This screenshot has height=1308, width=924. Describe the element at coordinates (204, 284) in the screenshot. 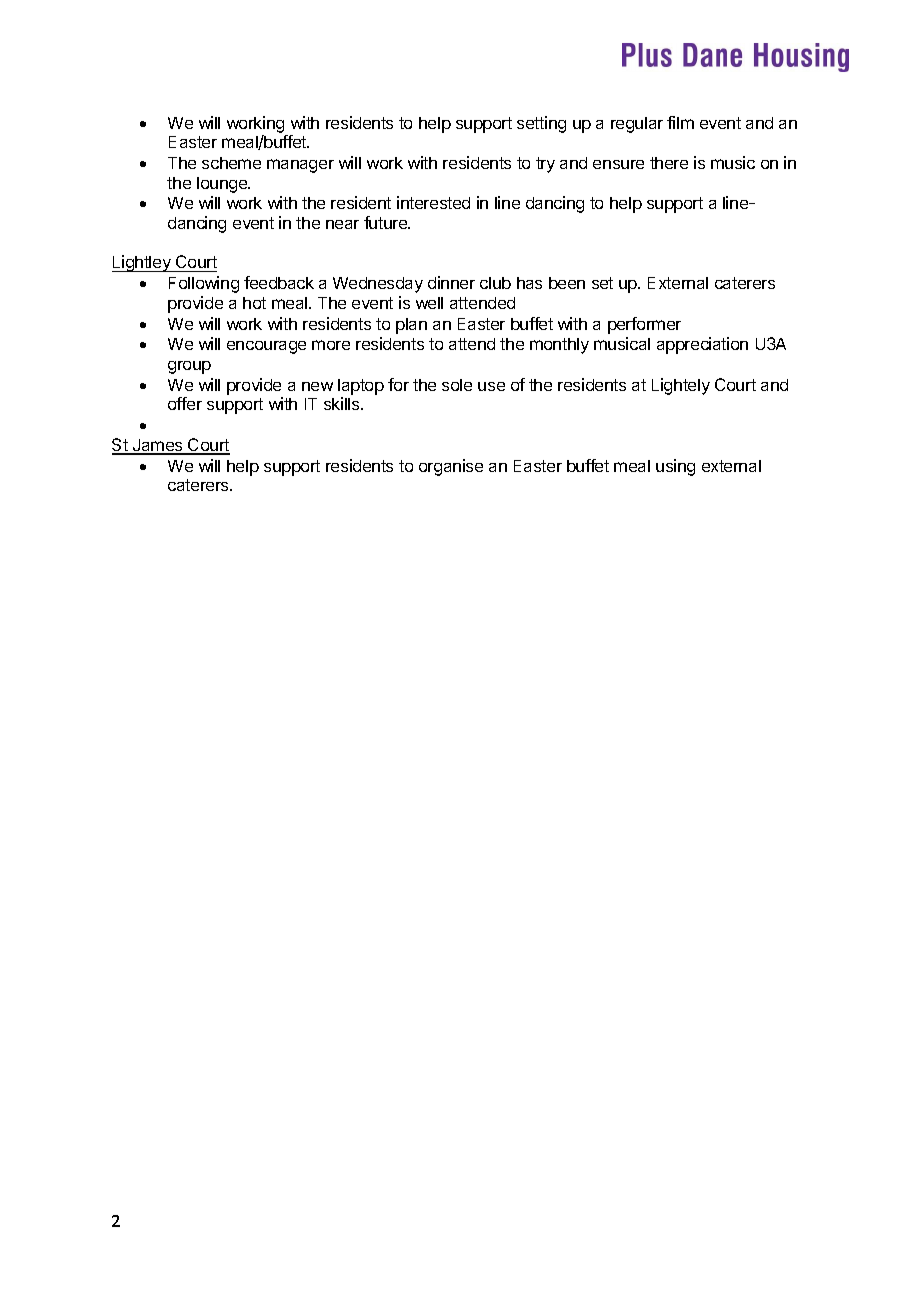

I see `Following` at that location.
